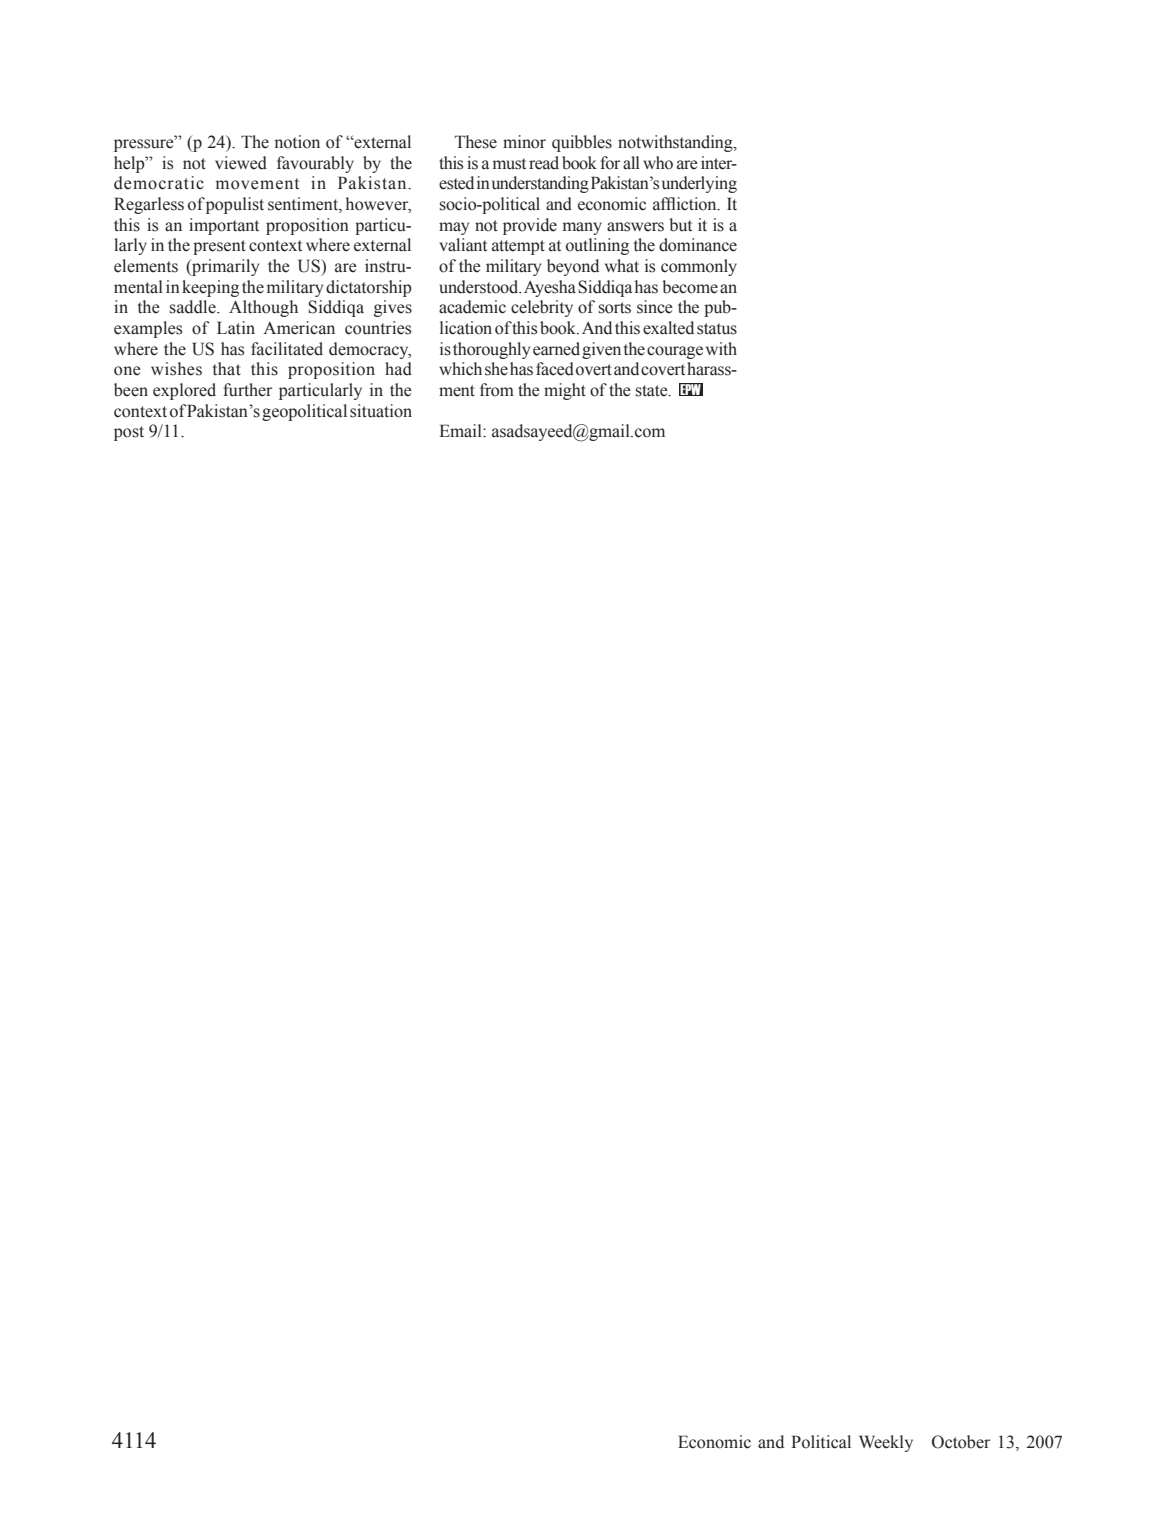 The width and height of the screenshot is (1171, 1515). Describe the element at coordinates (653, 391) in the screenshot. I see `state` at that location.
